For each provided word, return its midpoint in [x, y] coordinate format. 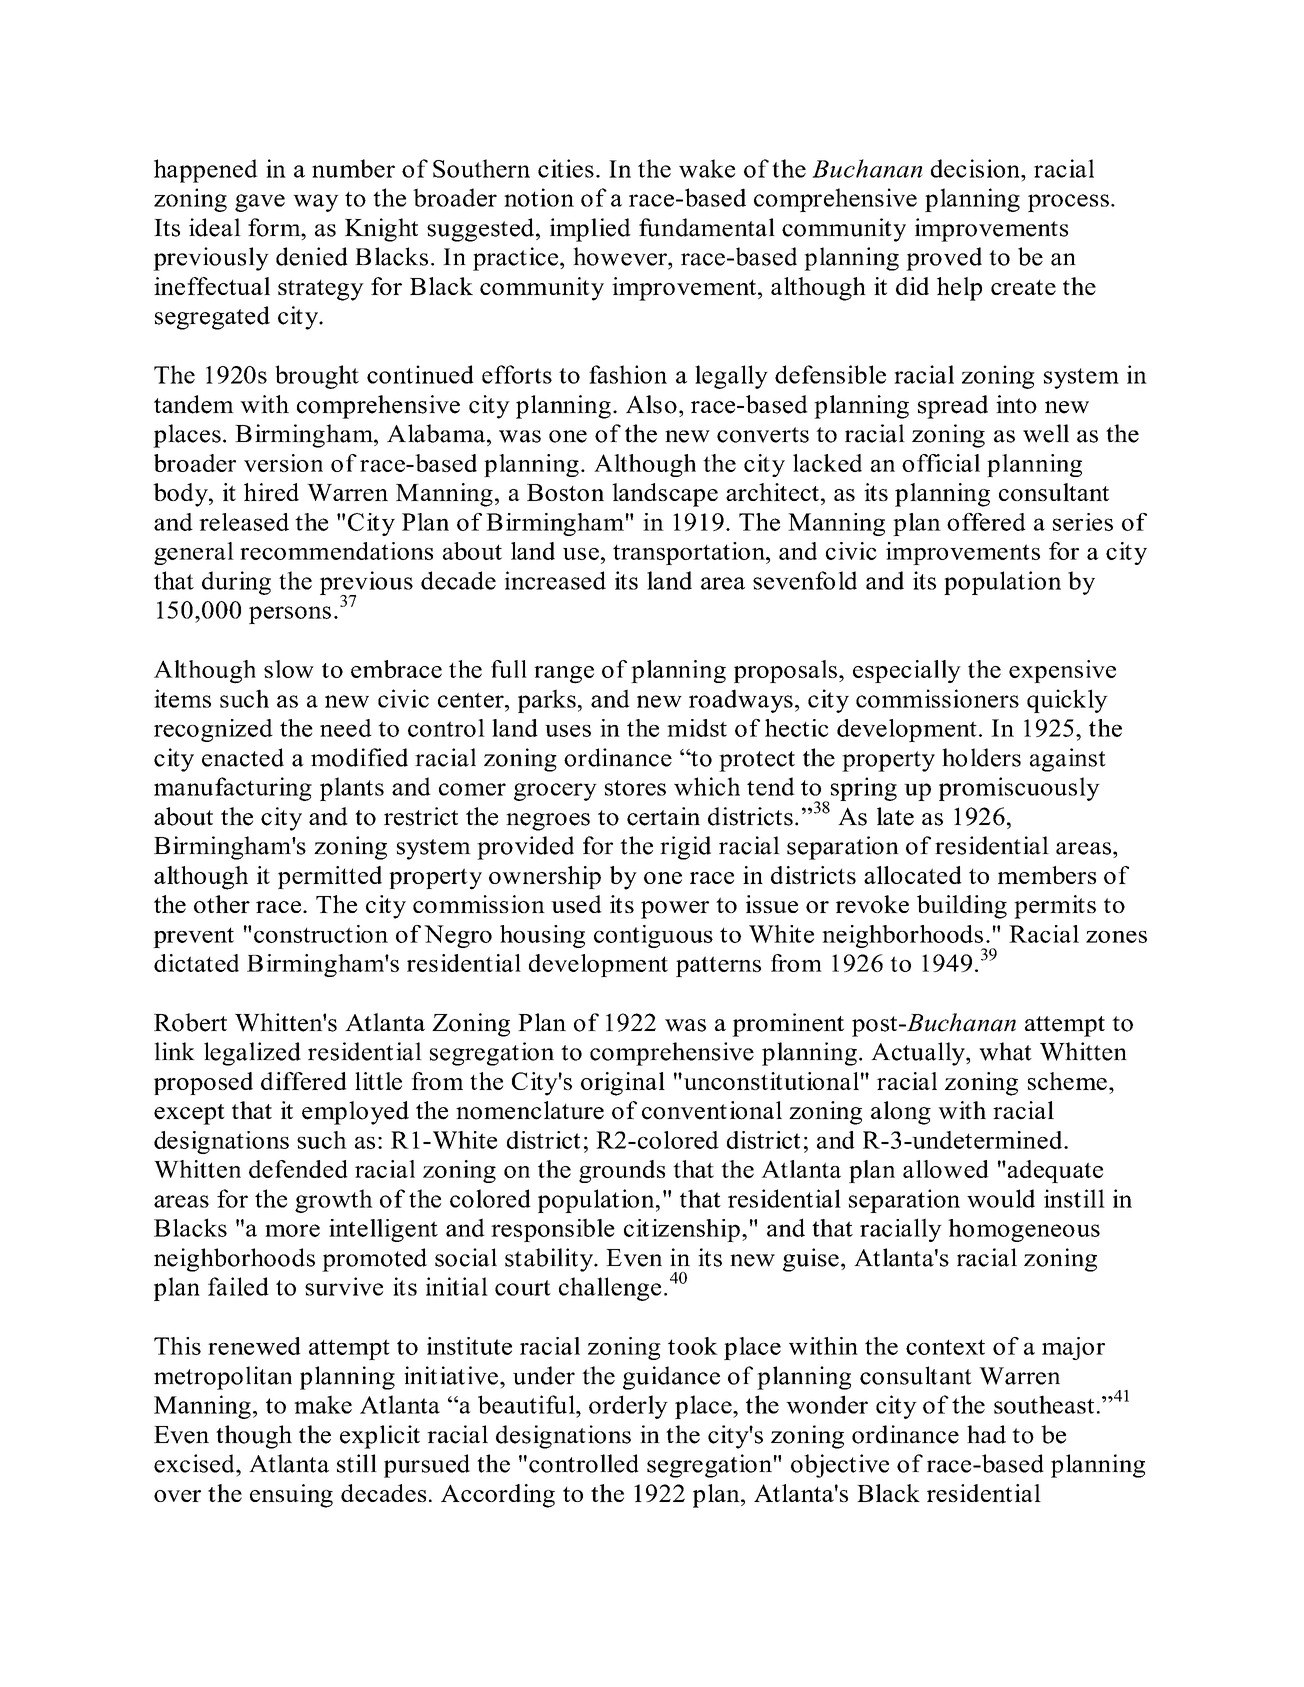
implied [590, 230]
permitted [330, 877]
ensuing [291, 1496]
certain [663, 816]
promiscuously [1019, 789]
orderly [628, 1407]
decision [976, 168]
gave [260, 203]
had [986, 1434]
